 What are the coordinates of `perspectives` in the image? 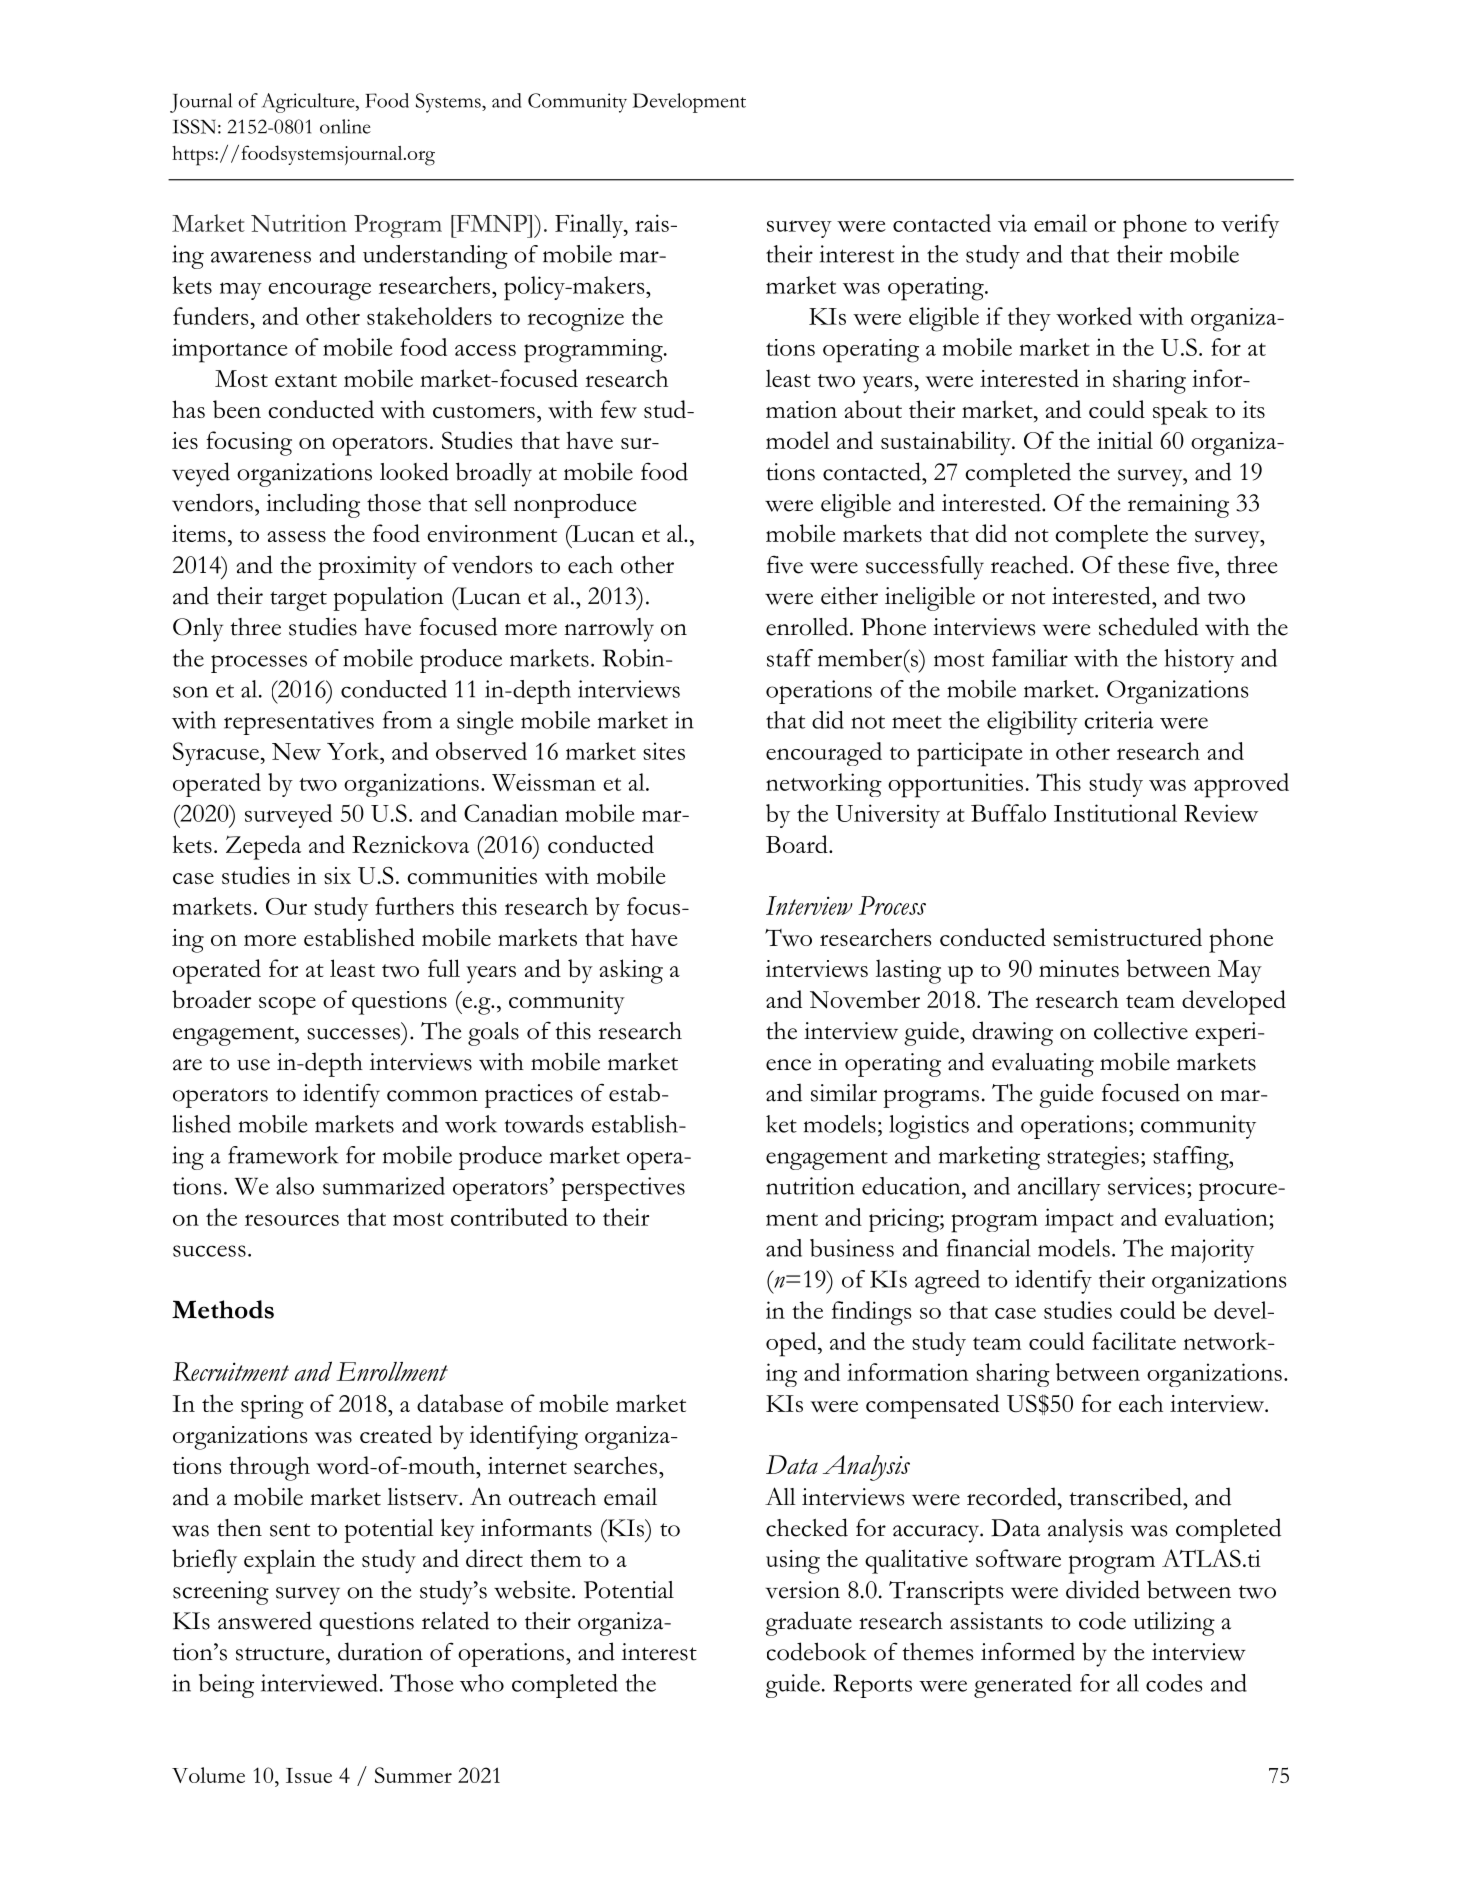 It's located at (623, 1189).
